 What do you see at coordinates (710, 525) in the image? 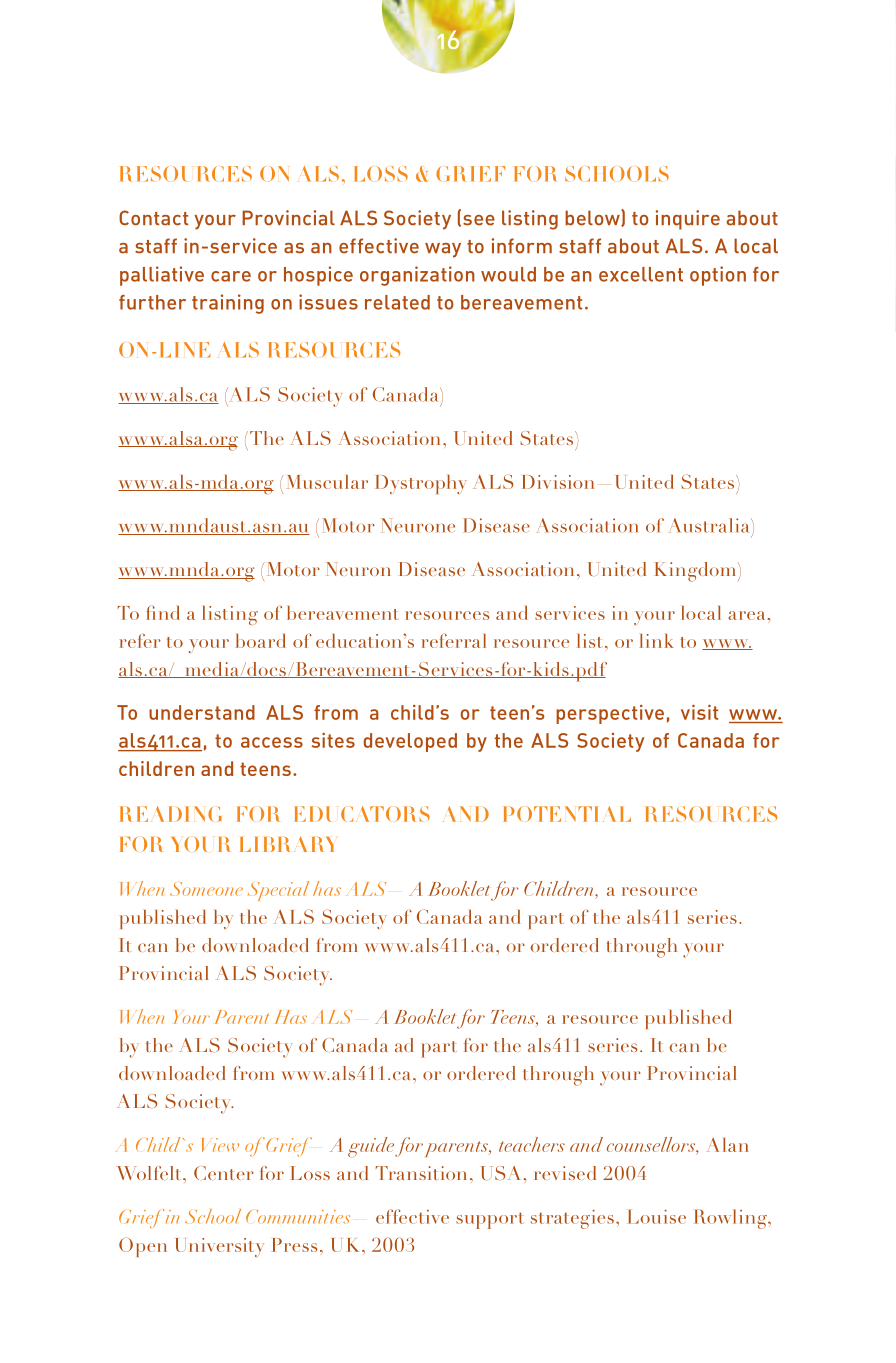
I see `Australia` at bounding box center [710, 525].
